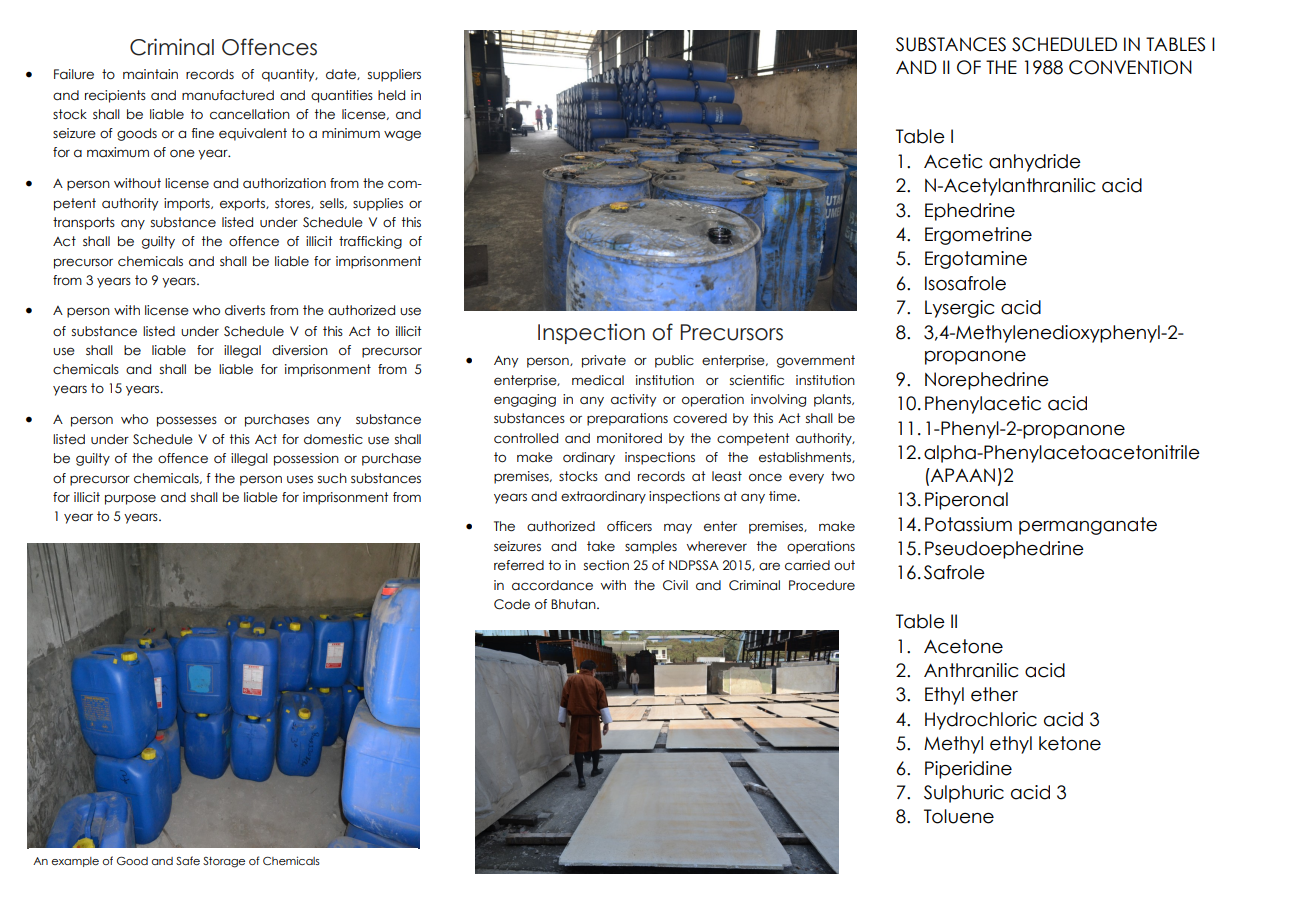 This screenshot has height=924, width=1308. Describe the element at coordinates (188, 860) in the screenshot. I see `Safe` at that location.
